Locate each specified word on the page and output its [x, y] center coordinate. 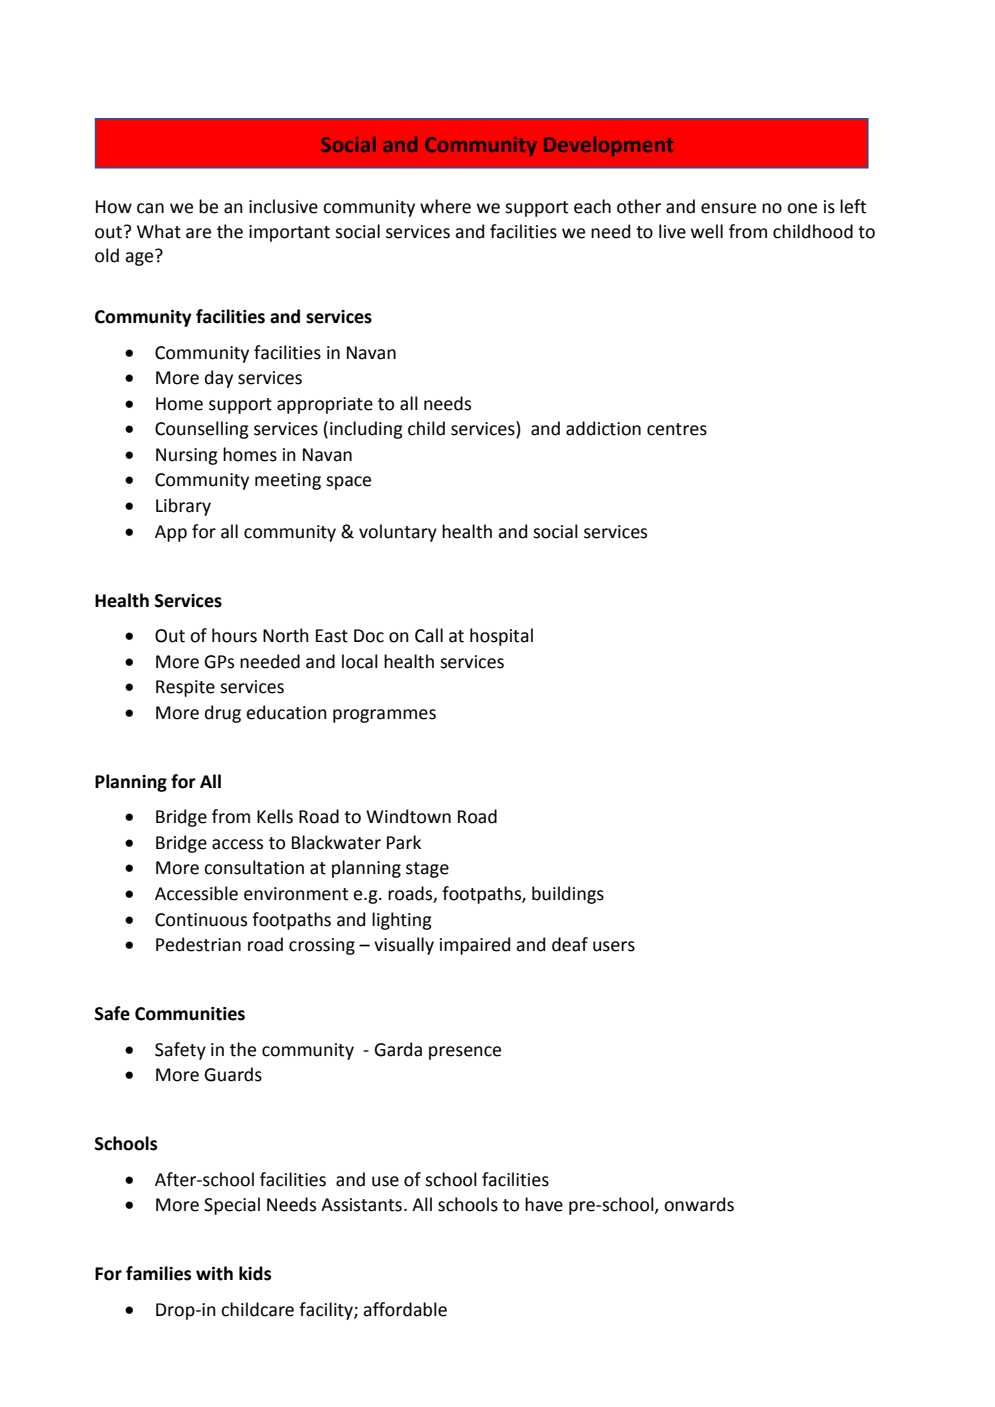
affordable [405, 1309]
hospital [501, 637]
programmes [384, 716]
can [150, 208]
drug [223, 714]
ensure [728, 208]
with [214, 1273]
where [445, 206]
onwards [699, 1204]
